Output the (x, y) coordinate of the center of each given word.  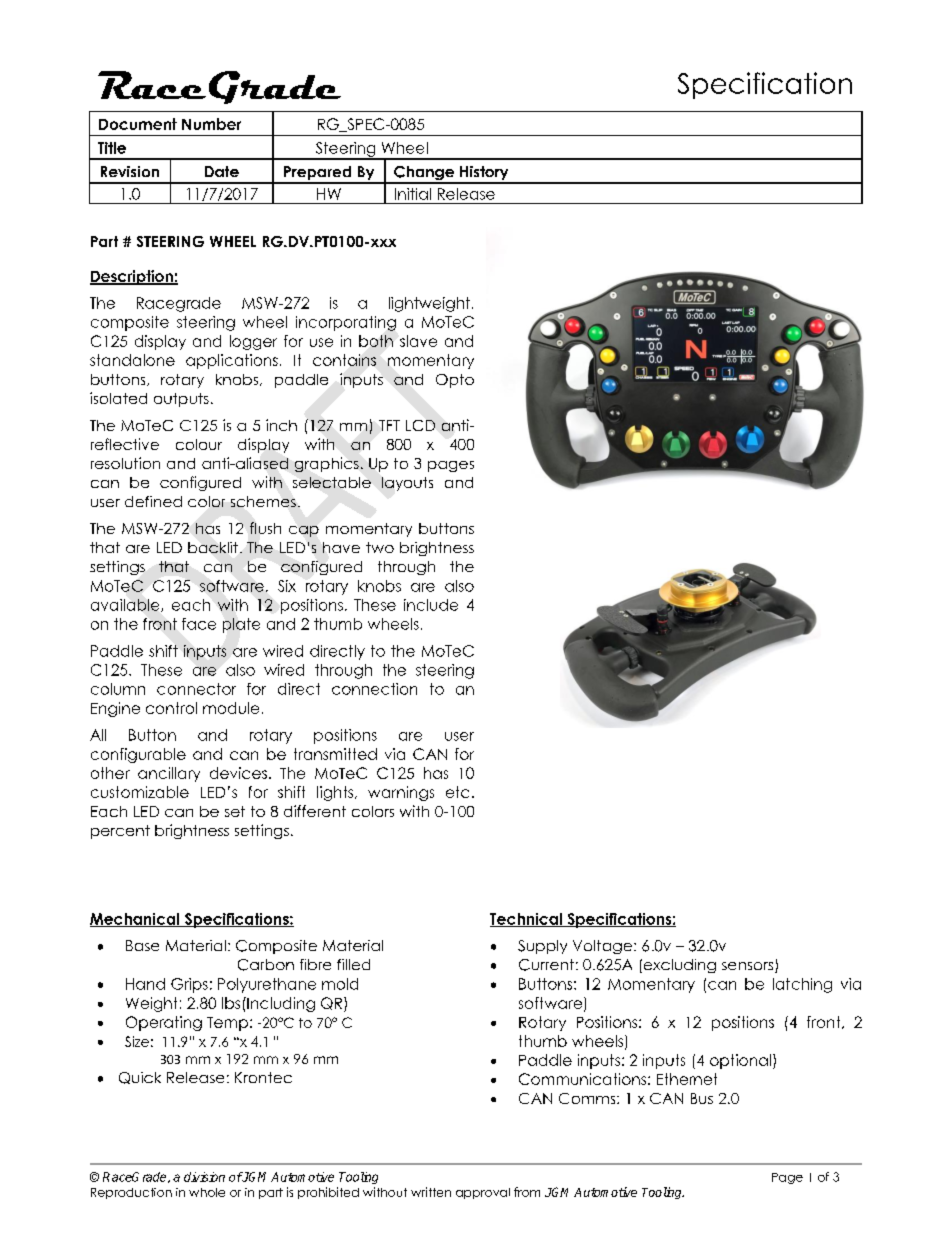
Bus (702, 1098)
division (204, 1177)
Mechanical (136, 920)
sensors (749, 967)
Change (424, 174)
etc (457, 792)
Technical (527, 920)
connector (196, 689)
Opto (455, 381)
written (431, 1192)
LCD (420, 425)
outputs (181, 400)
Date (222, 171)
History (484, 174)
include (431, 605)
